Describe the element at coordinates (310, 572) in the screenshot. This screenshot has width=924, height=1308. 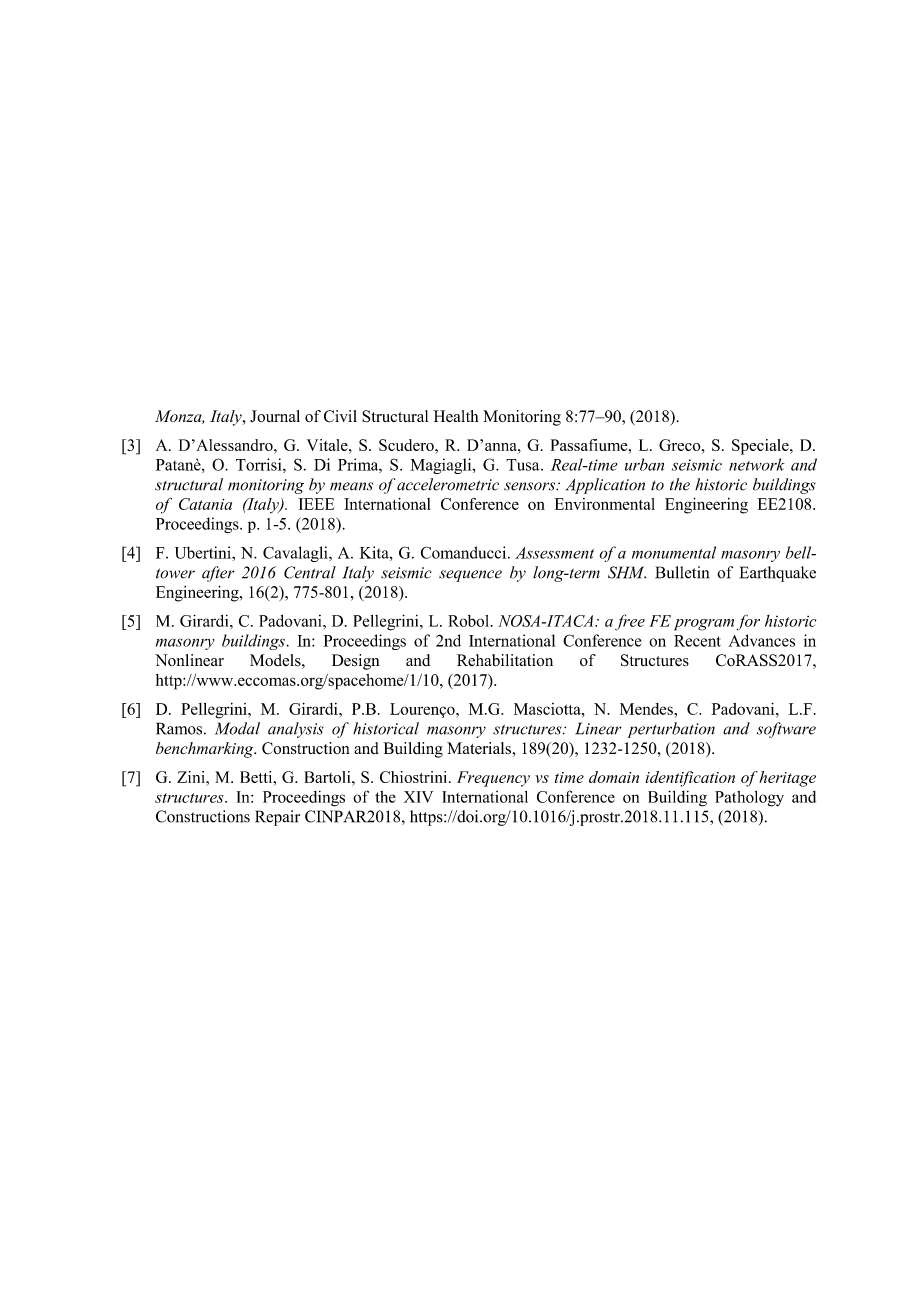
I see `Central` at that location.
